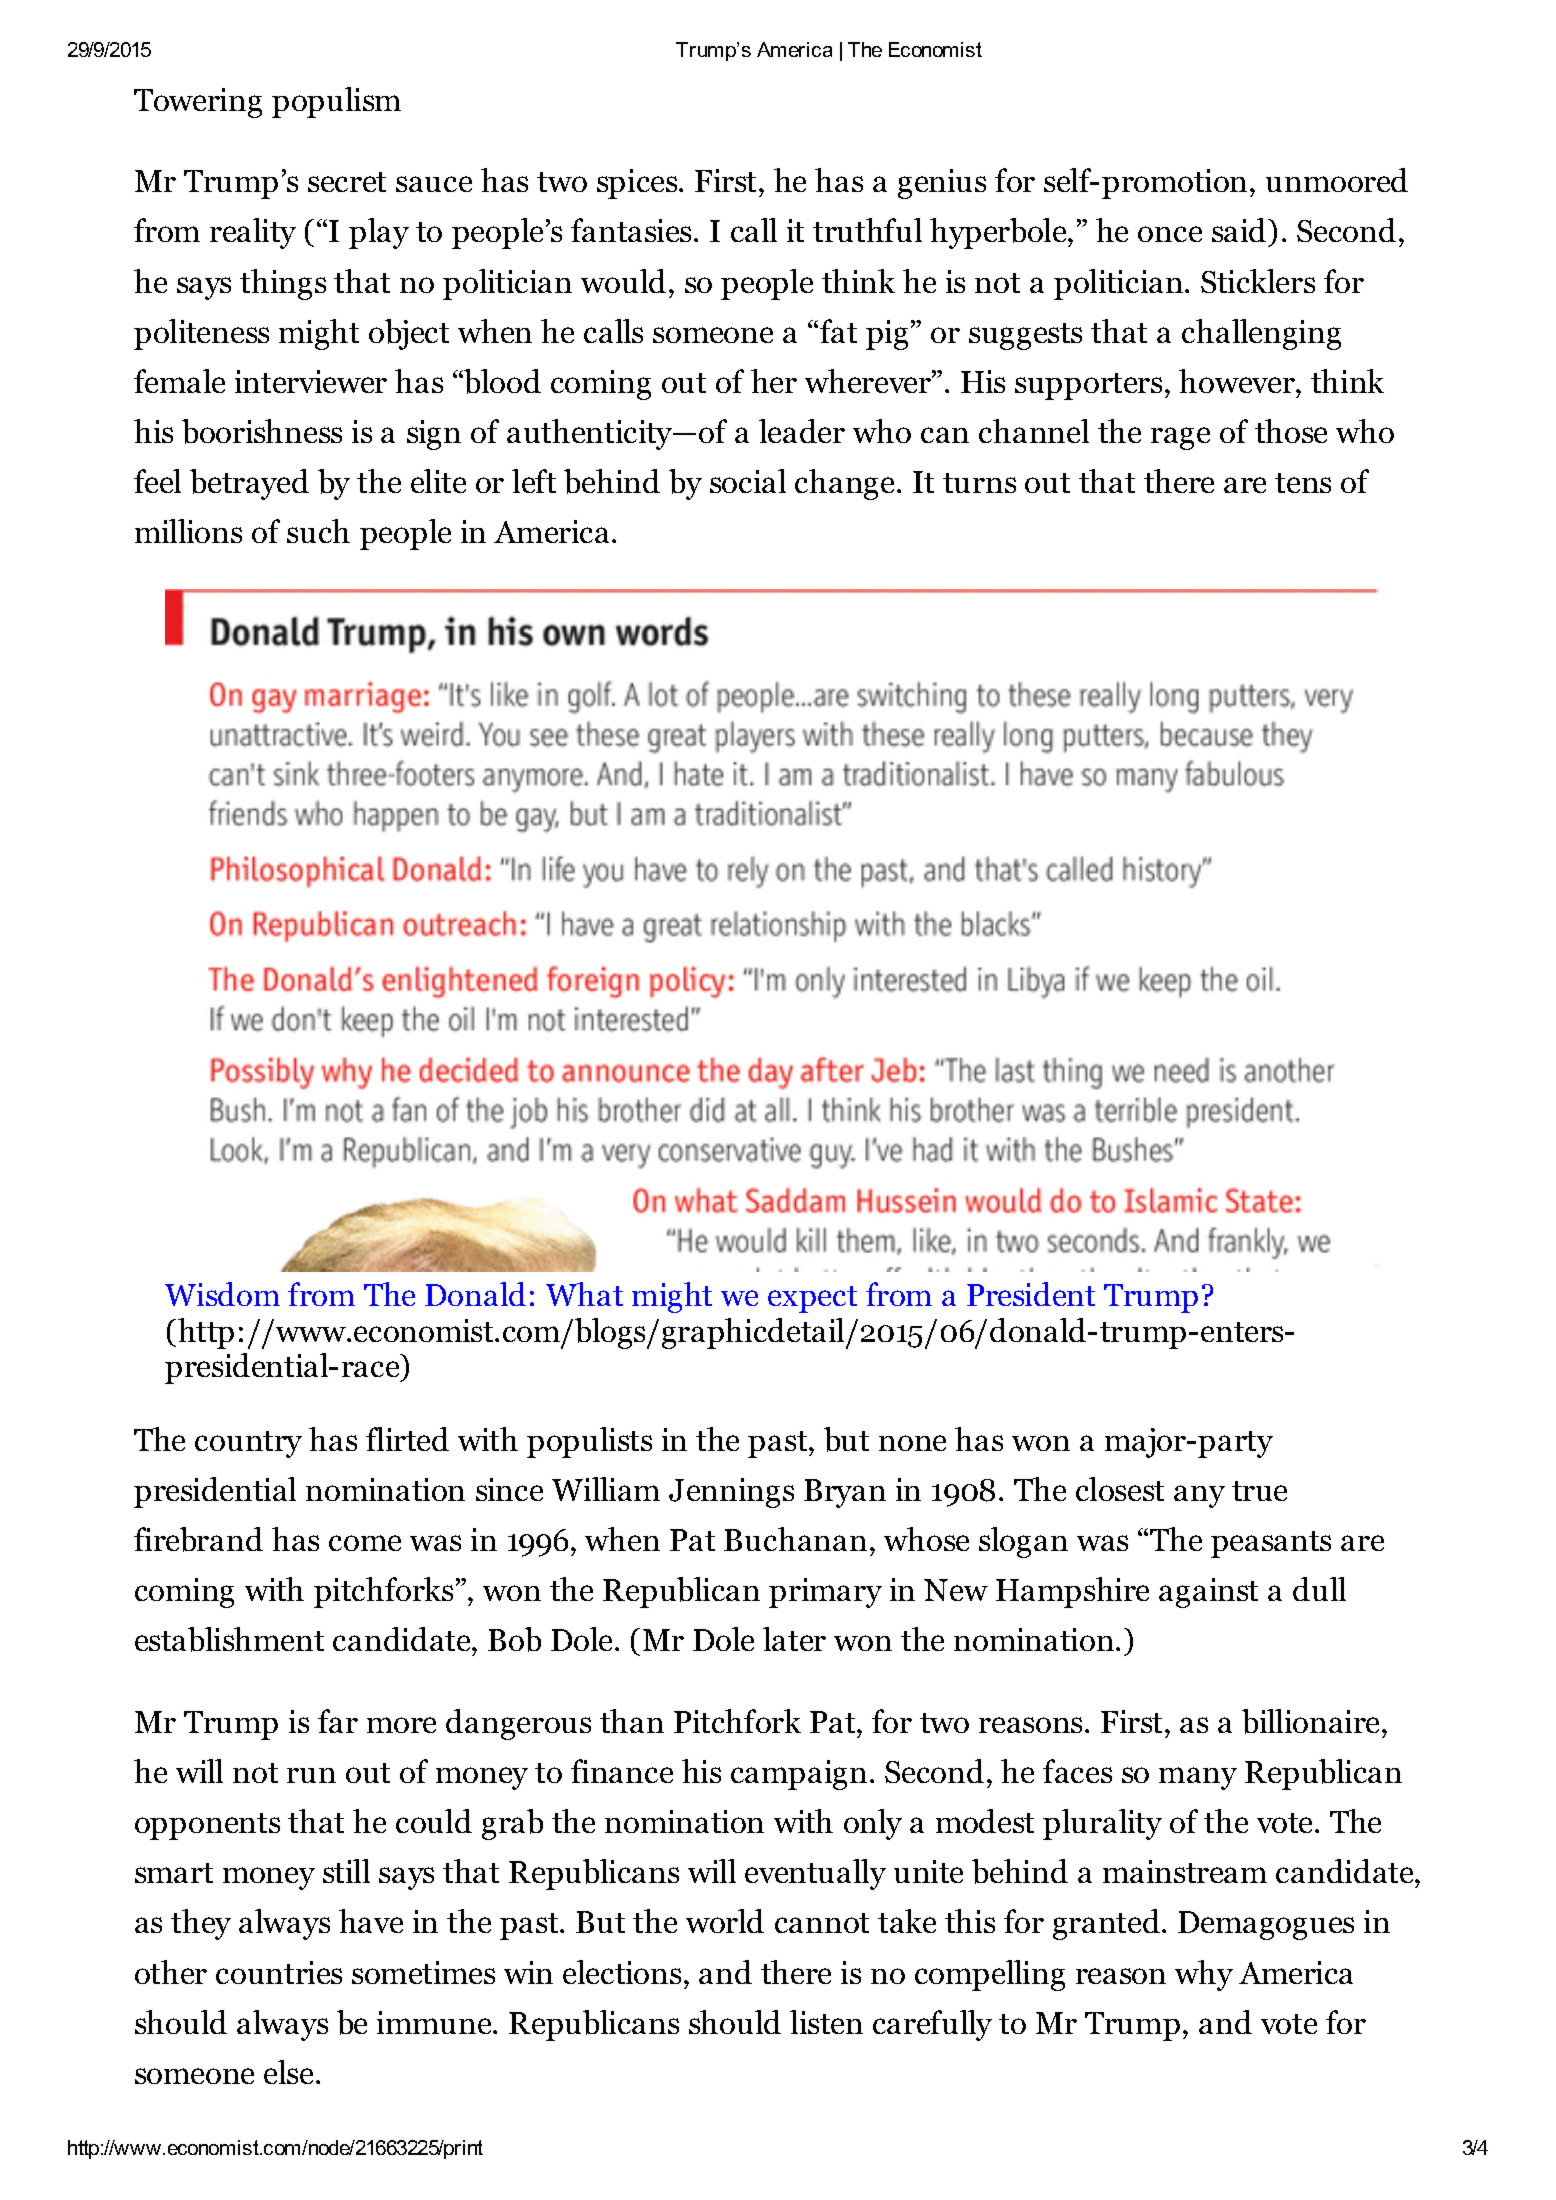 The height and width of the screenshot is (2200, 1556). What do you see at coordinates (1120, 1489) in the screenshot?
I see `closest` at bounding box center [1120, 1489].
